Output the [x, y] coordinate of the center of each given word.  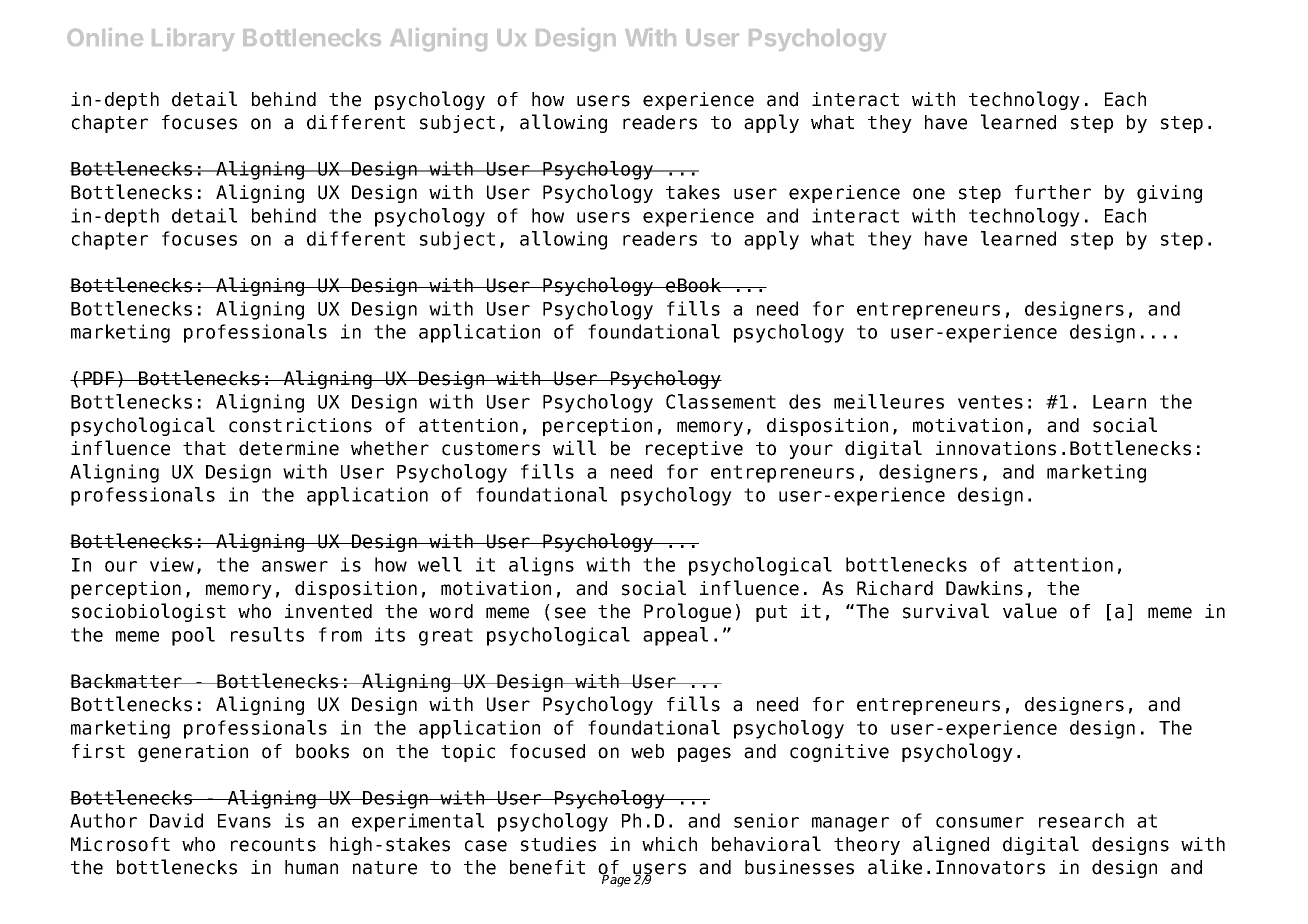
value [1030, 611]
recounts [273, 845]
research [1081, 820]
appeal [675, 636]
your [811, 451]
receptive [694, 450]
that [204, 448]
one [929, 194]
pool [193, 636]
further [1053, 192]
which [669, 844]
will [574, 447]
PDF [99, 378]
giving [1169, 194]
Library [193, 39]
